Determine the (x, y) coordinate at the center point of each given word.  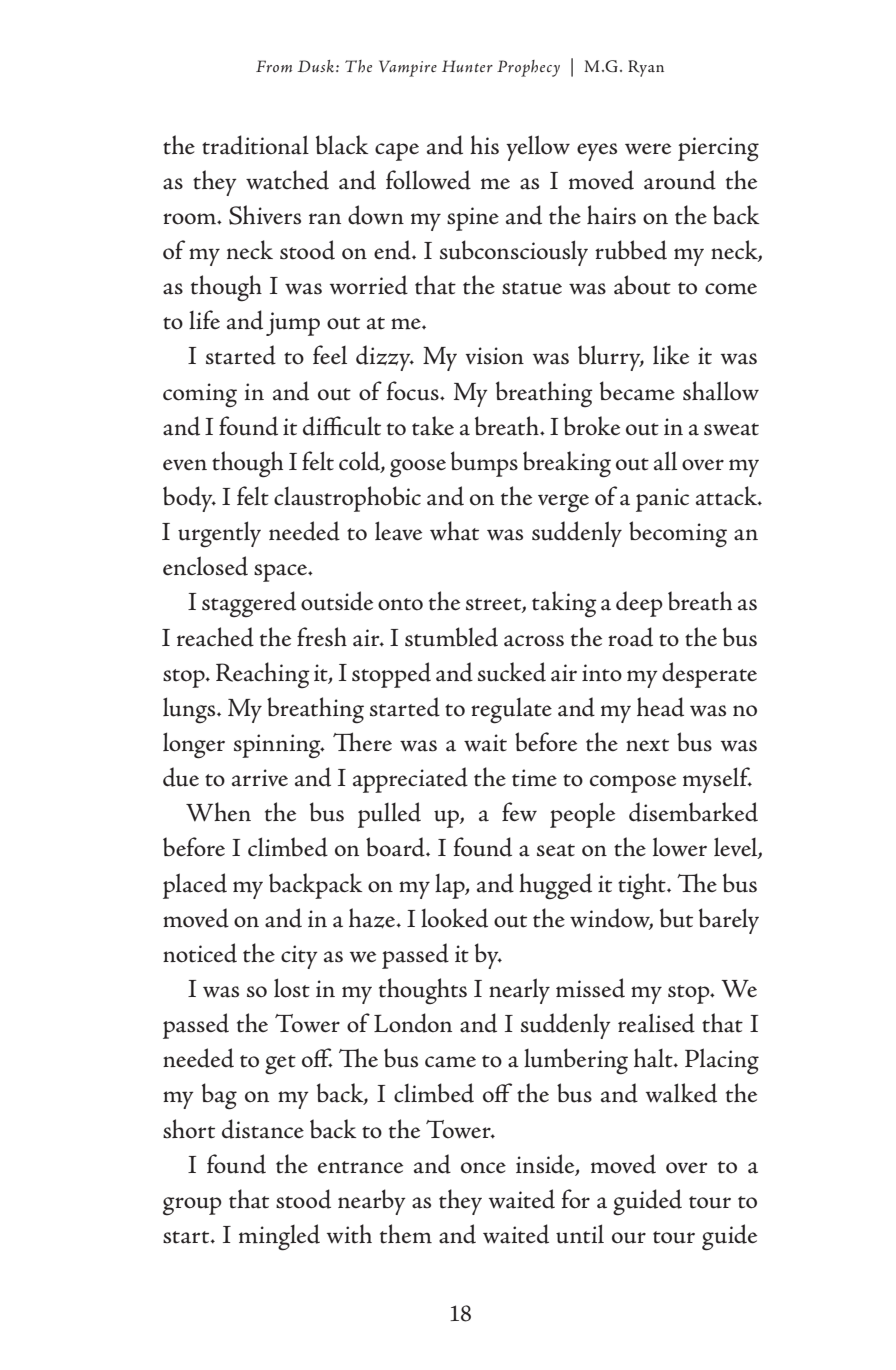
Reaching (263, 675)
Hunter (467, 66)
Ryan (646, 68)
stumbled (451, 637)
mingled (279, 1237)
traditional (255, 145)
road (630, 637)
